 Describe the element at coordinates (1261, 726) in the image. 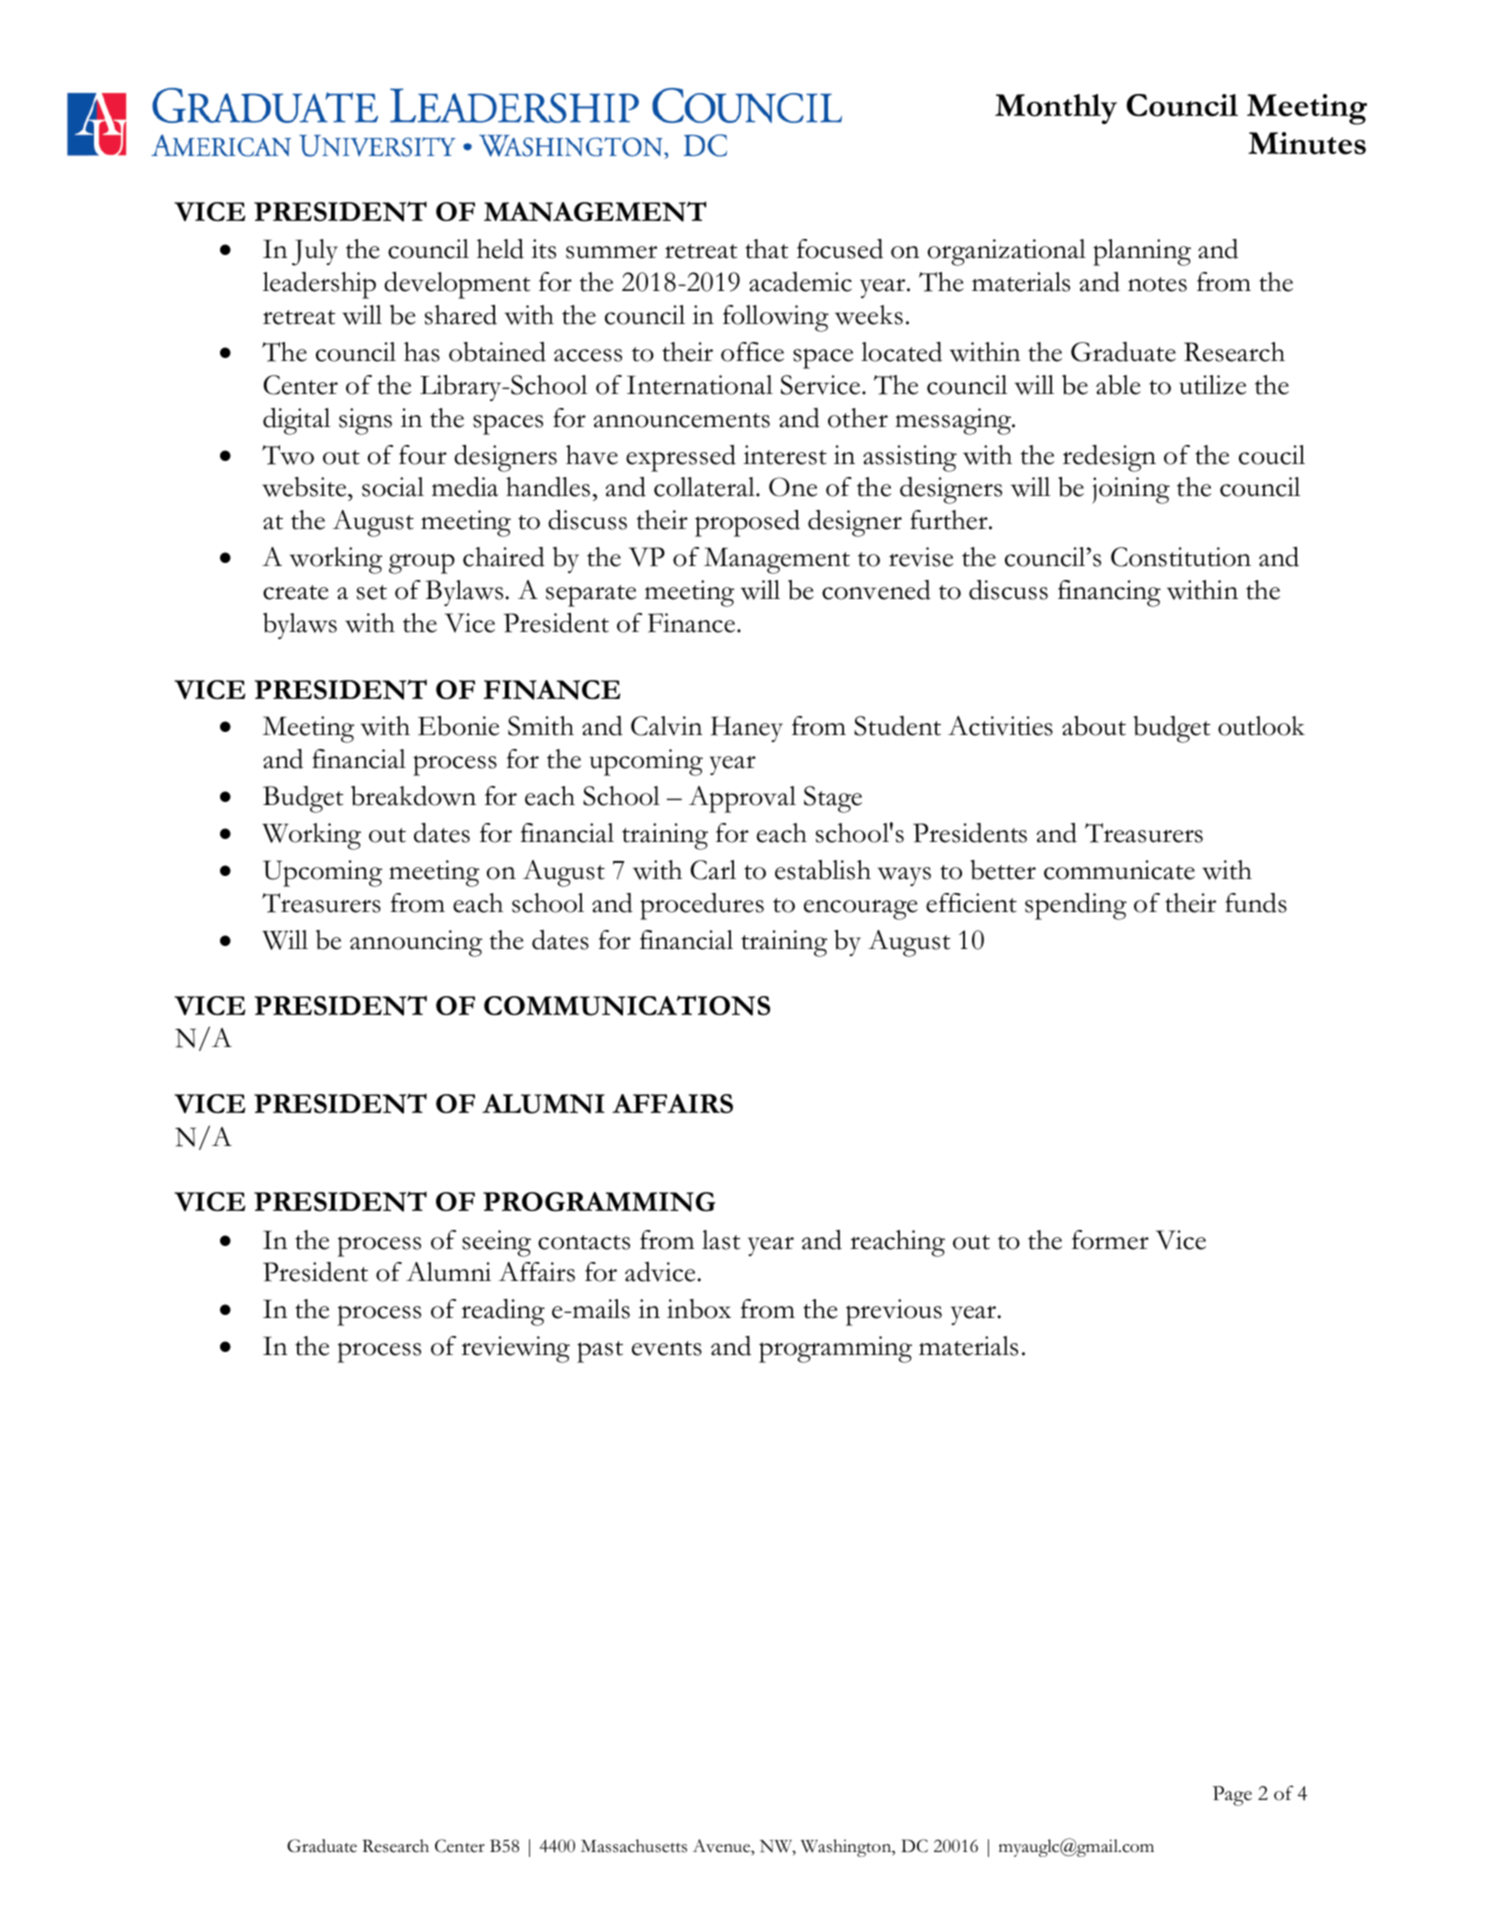

I see `outlook` at that location.
